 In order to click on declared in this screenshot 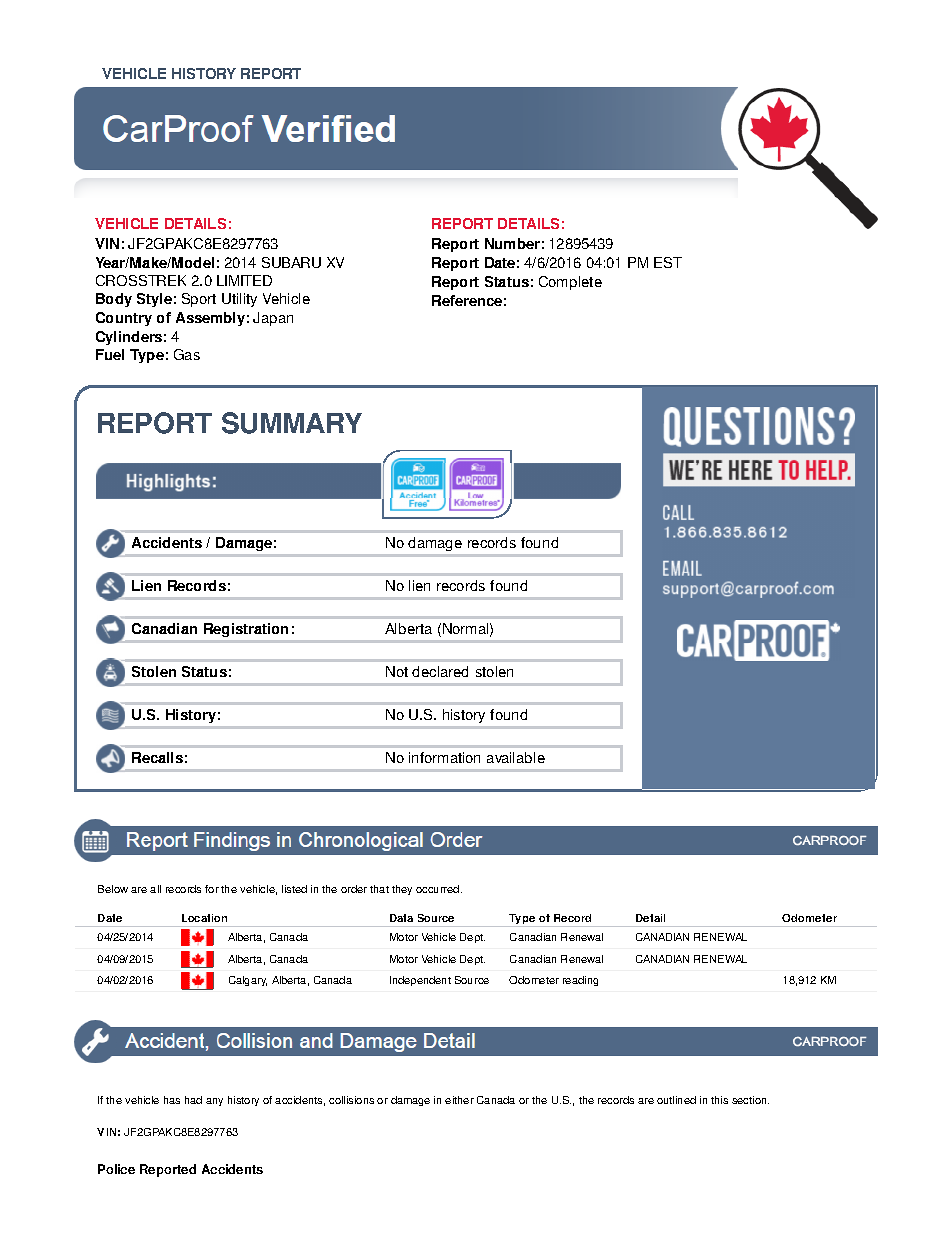, I will do `click(440, 671)`.
